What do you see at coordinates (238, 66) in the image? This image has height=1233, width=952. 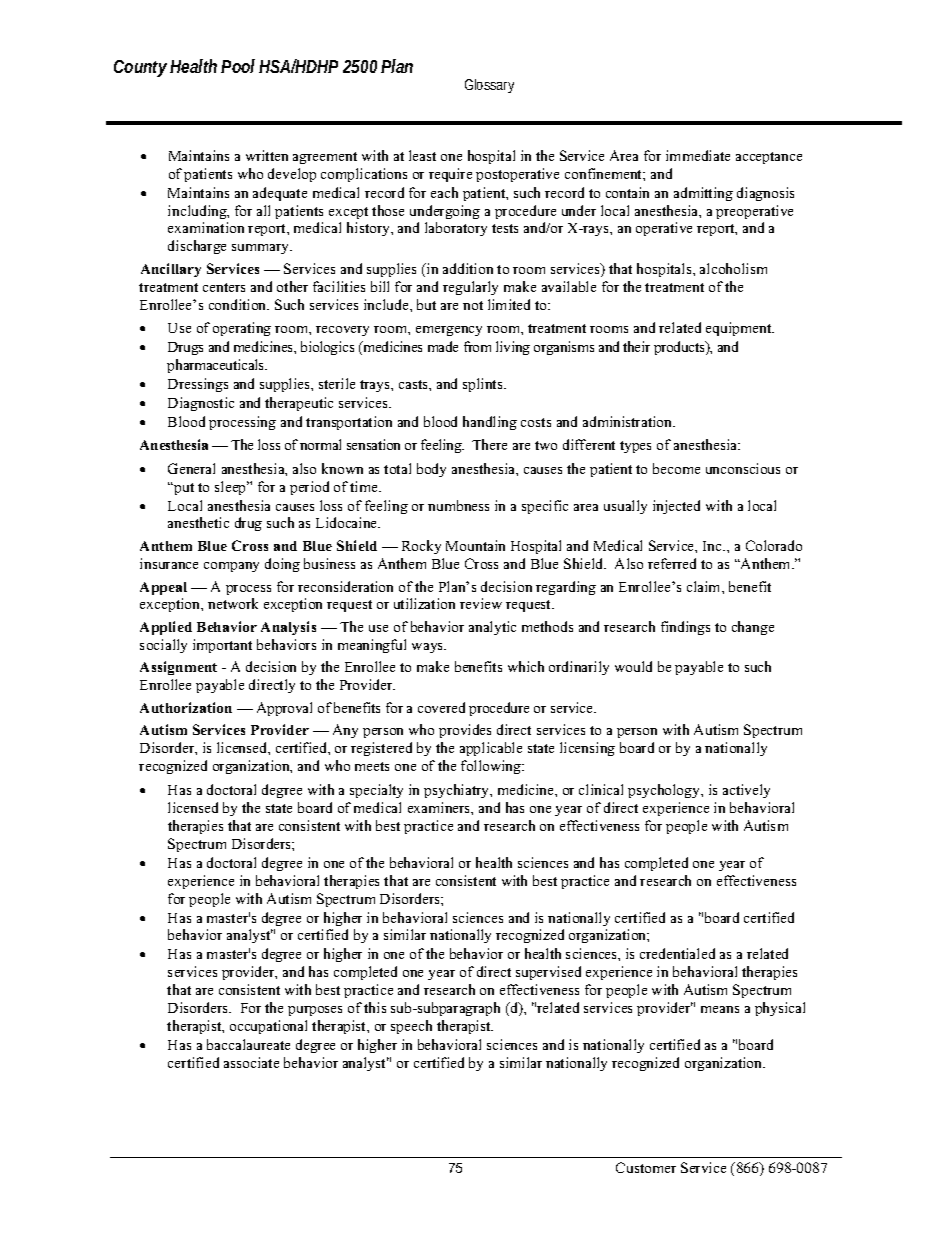 I see `Pool` at bounding box center [238, 66].
